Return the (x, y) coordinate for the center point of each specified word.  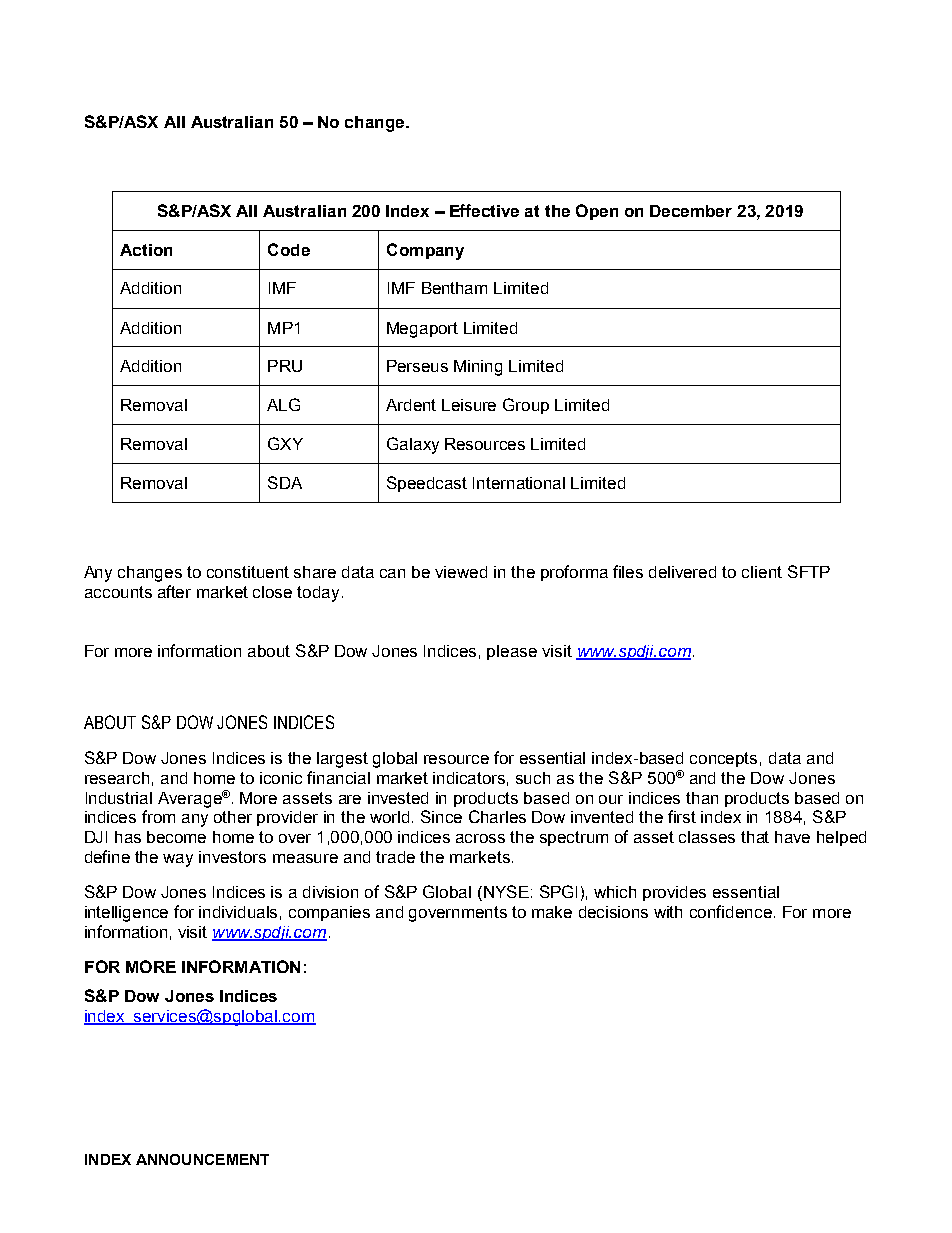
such (533, 778)
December (691, 211)
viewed (461, 572)
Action (146, 250)
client (762, 572)
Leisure (469, 405)
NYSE (505, 893)
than (702, 798)
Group (526, 406)
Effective (484, 210)
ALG (283, 404)
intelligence (126, 914)
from (158, 816)
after (174, 591)
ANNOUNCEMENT (202, 1159)
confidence (731, 911)
